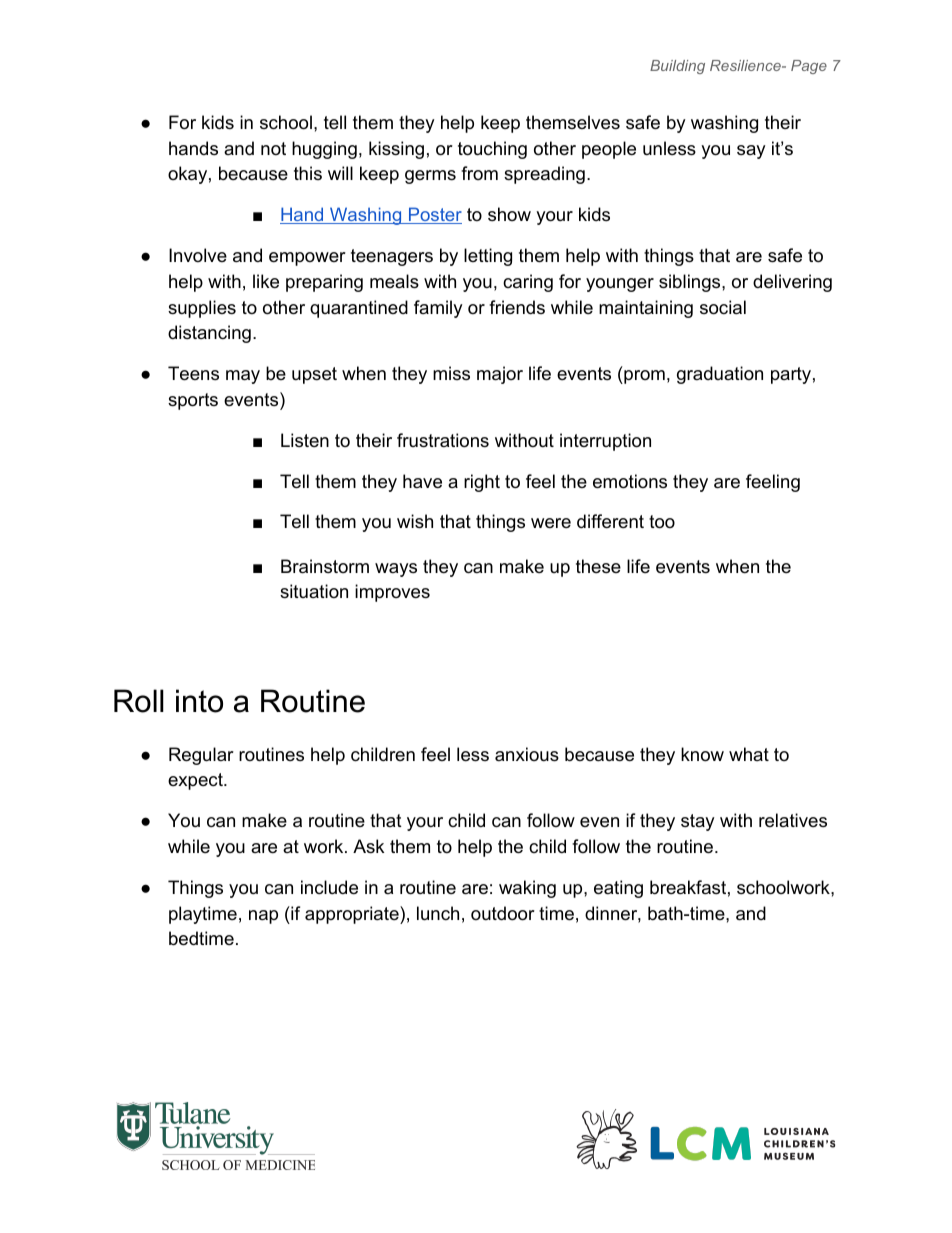  What do you see at coordinates (438, 913) in the page?
I see `lunch` at bounding box center [438, 913].
